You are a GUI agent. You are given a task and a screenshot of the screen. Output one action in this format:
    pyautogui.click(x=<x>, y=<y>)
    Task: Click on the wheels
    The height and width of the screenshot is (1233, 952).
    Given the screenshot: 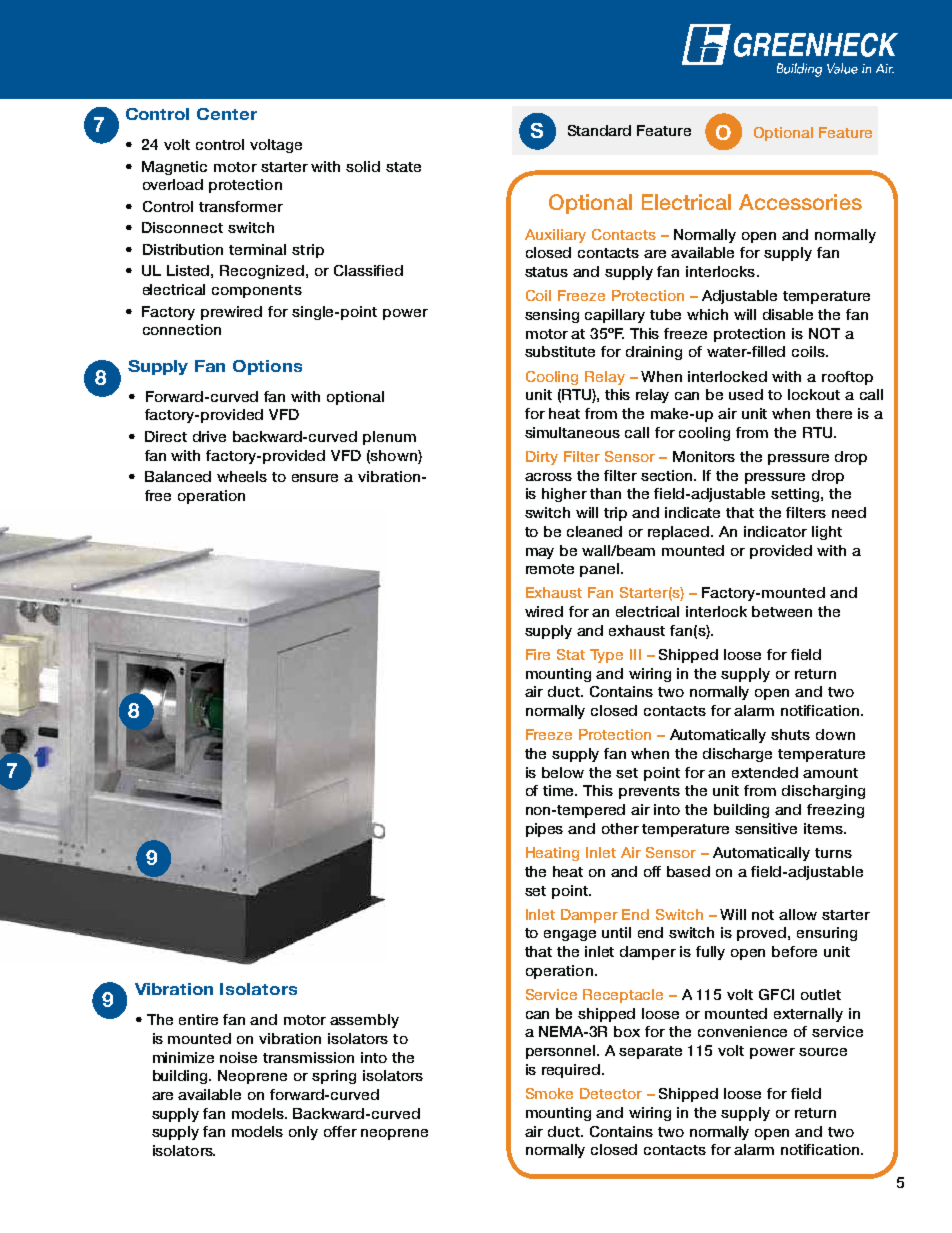 What is the action you would take?
    pyautogui.click(x=242, y=476)
